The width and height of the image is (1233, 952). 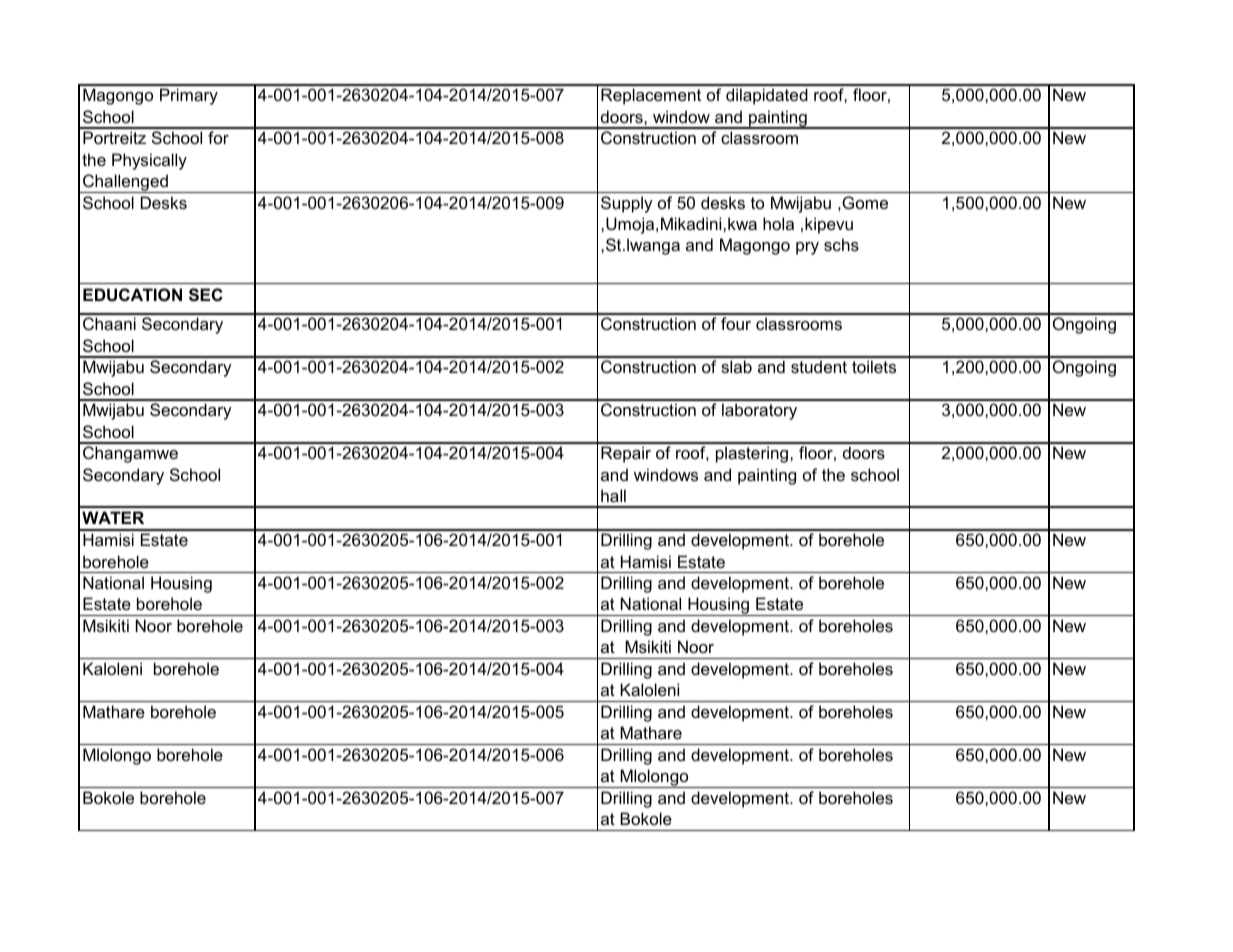 What do you see at coordinates (752, 454) in the image?
I see `plastering` at bounding box center [752, 454].
